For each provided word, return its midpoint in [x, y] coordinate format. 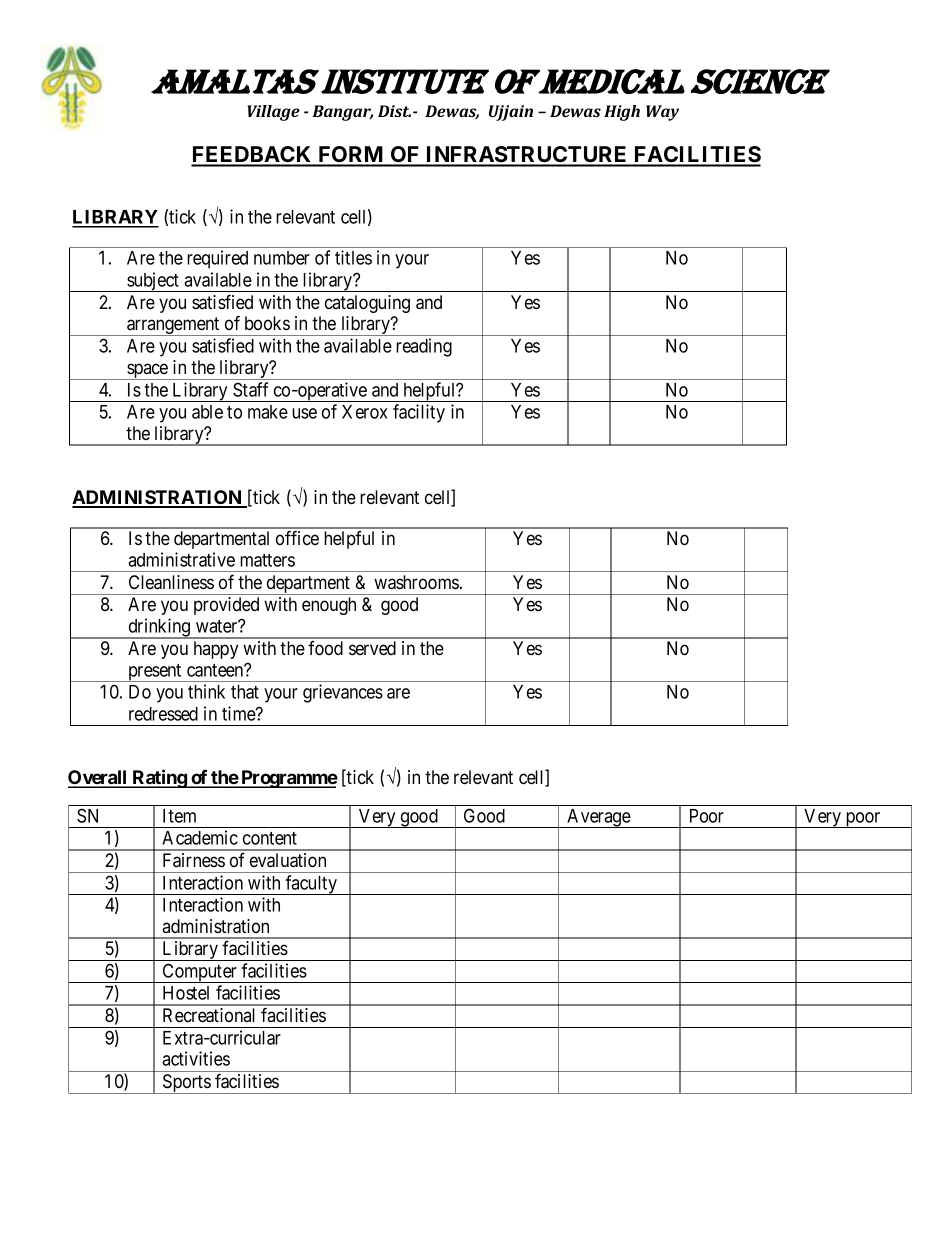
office [297, 537]
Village [273, 113]
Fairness [194, 860]
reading [424, 347]
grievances [343, 693]
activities [196, 1058]
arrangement [173, 326]
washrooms [416, 582]
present [155, 673]
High [622, 113]
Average [598, 818]
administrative [181, 559]
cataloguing [367, 304]
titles [353, 257]
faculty [311, 885]
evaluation [288, 860]
